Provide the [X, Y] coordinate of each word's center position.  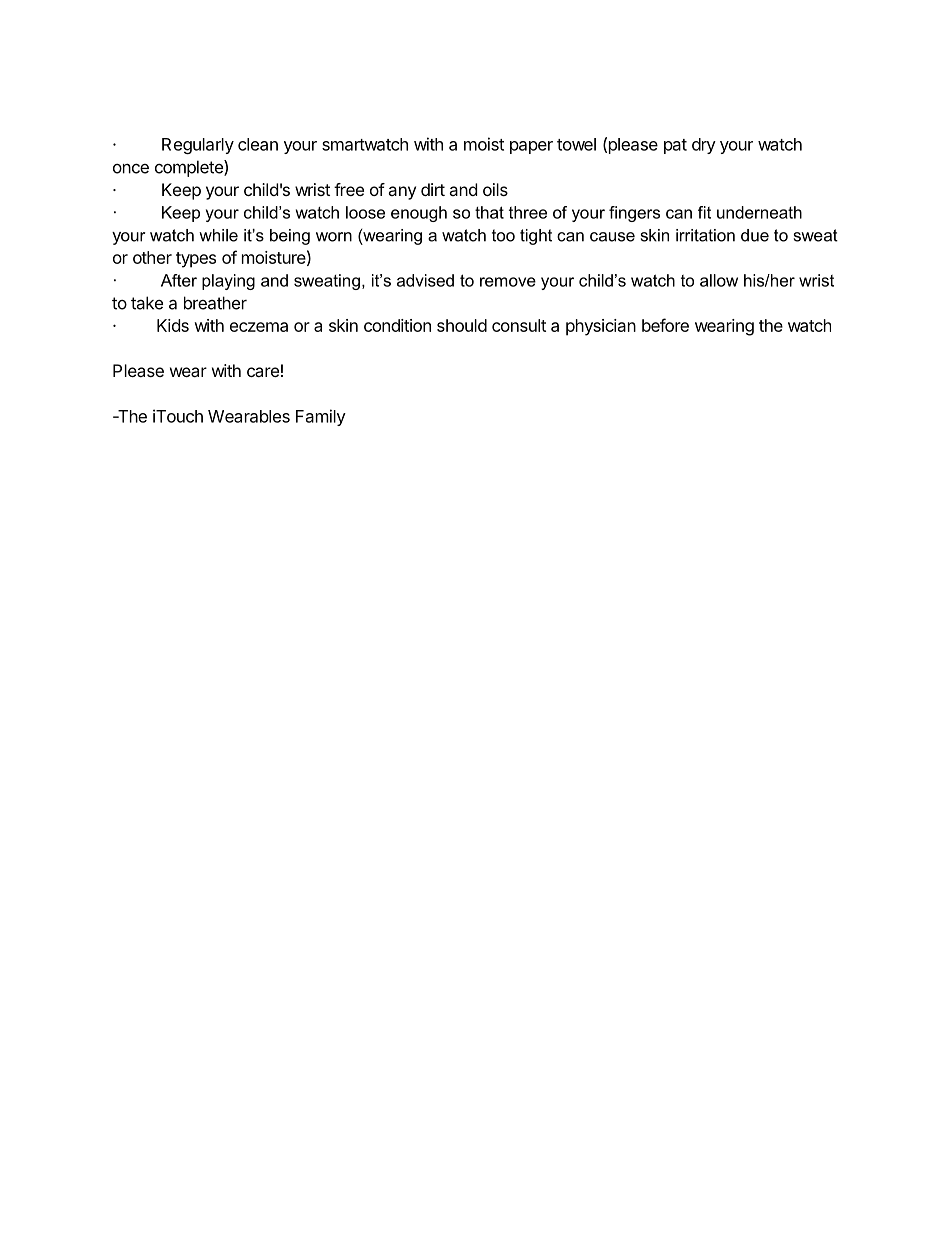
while [218, 235]
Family [321, 417]
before [665, 325]
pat [675, 146]
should [462, 325]
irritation [705, 235]
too [503, 235]
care [263, 372]
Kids [173, 325]
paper [531, 147]
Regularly [198, 146]
